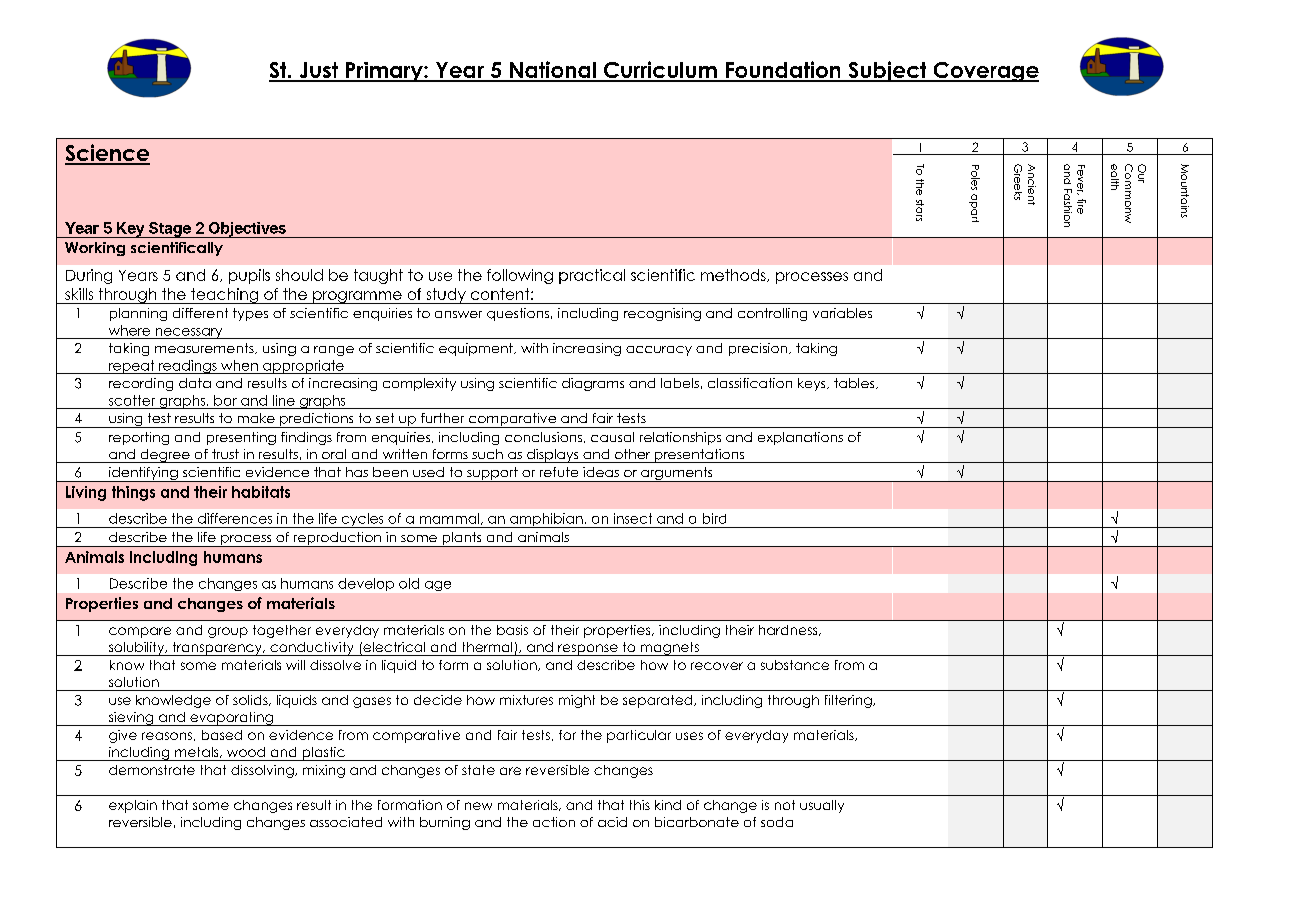 The image size is (1308, 924). I want to click on Just, so click(319, 71).
